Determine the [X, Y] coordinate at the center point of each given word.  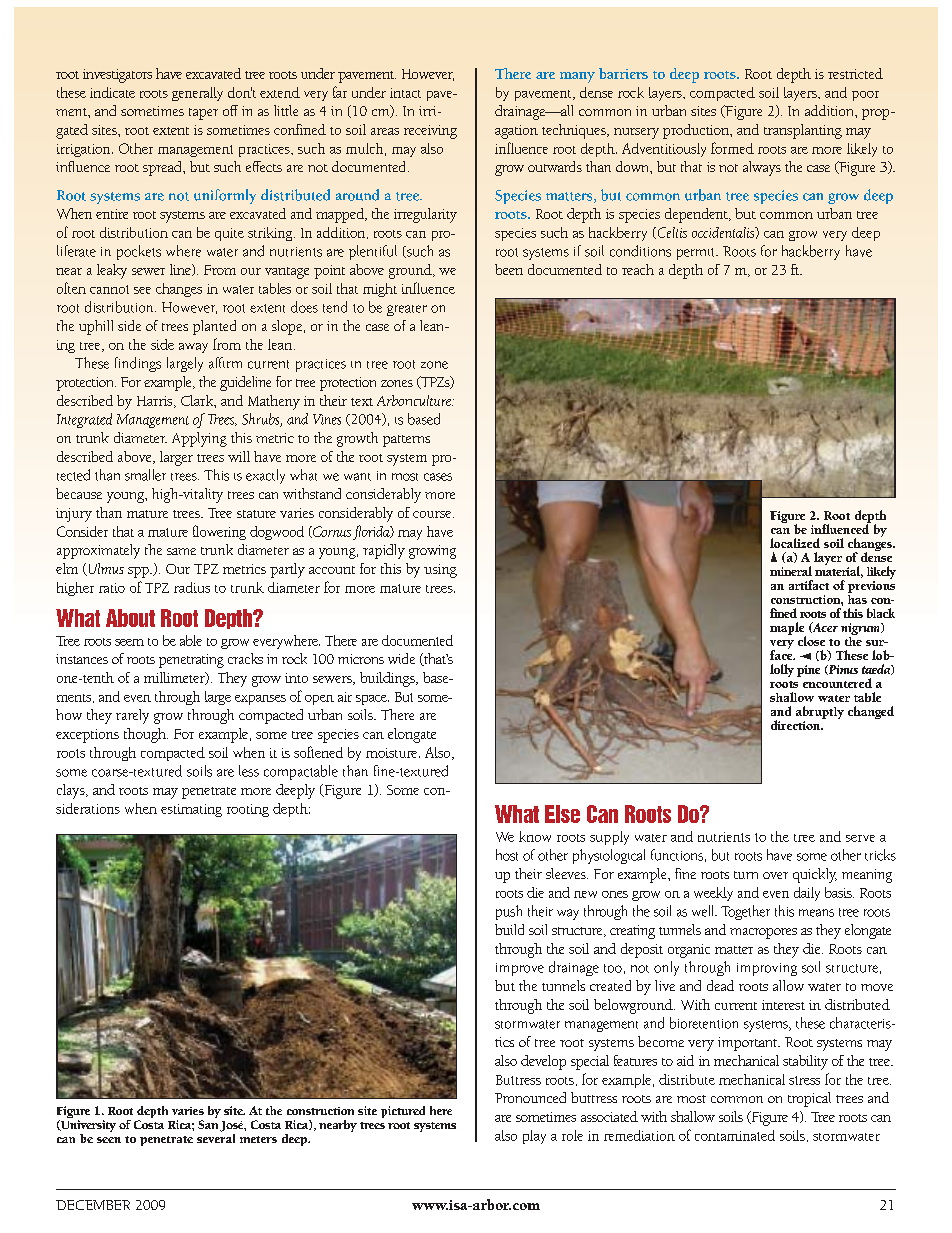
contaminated [735, 1135]
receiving [430, 132]
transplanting [803, 131]
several [216, 1137]
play [534, 1137]
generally [197, 94]
